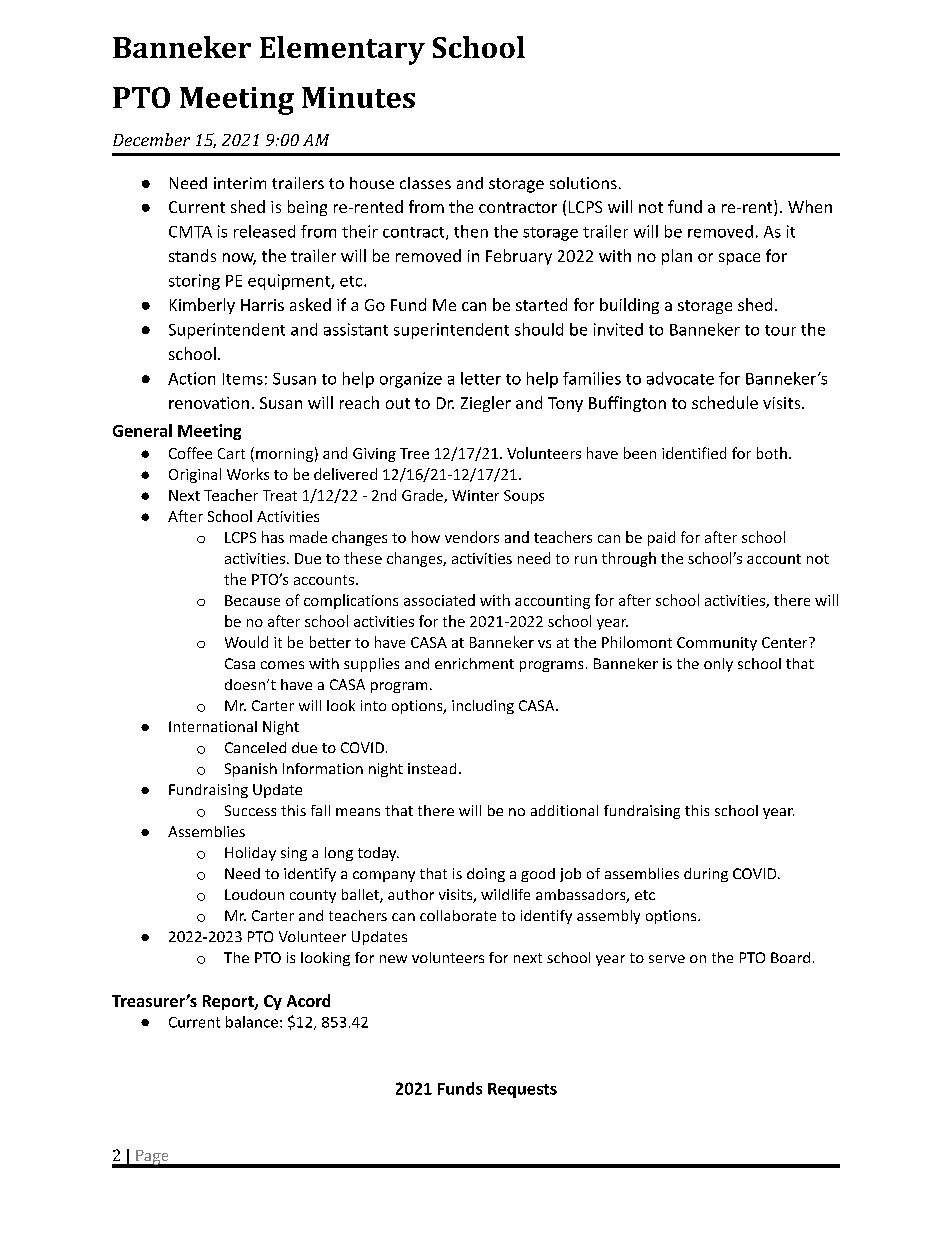 The width and height of the image is (952, 1233). What do you see at coordinates (718, 665) in the image?
I see `only` at bounding box center [718, 665].
